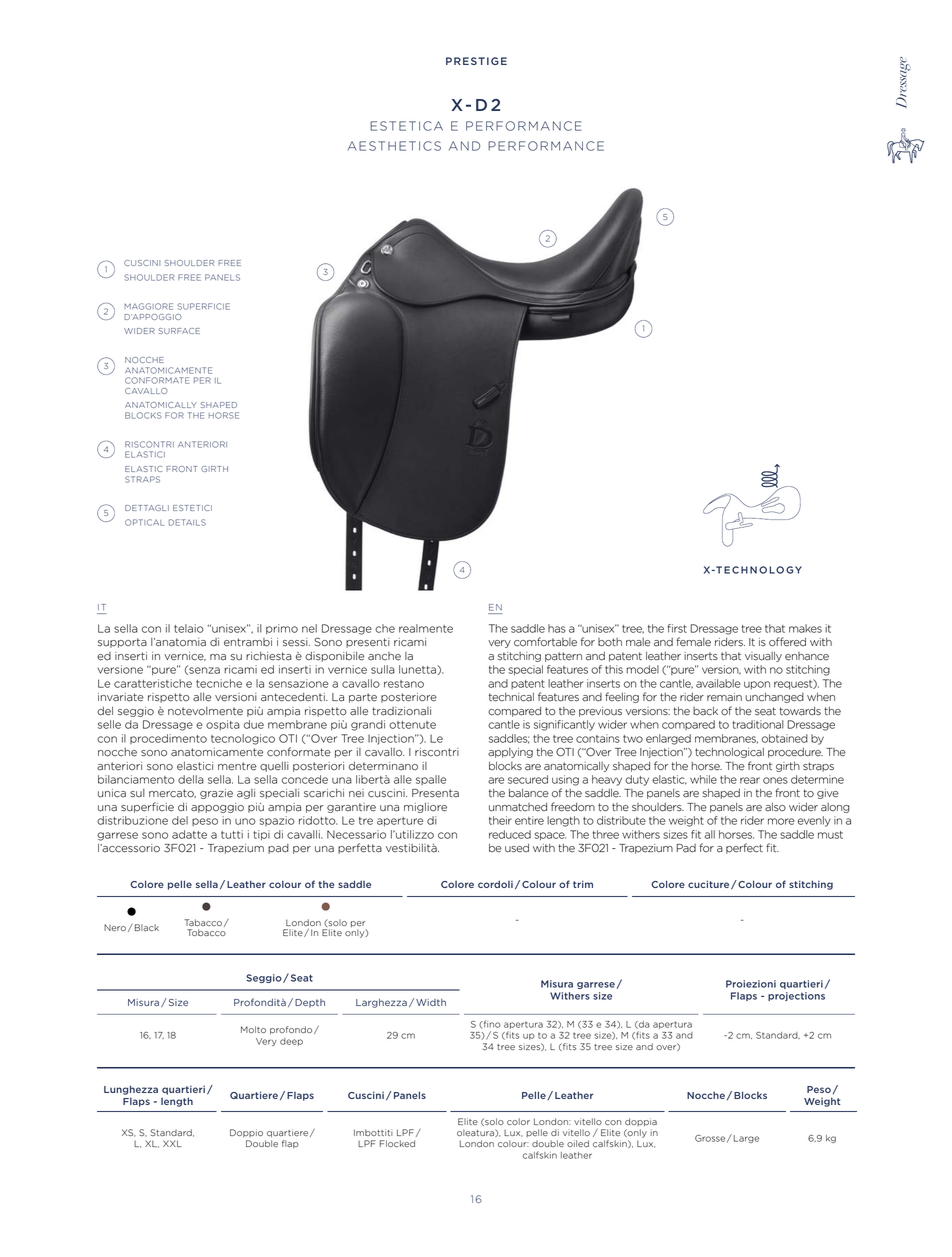 Image resolution: width=952 pixels, height=1257 pixels. Describe the element at coordinates (787, 642) in the document. I see `offered` at that location.
